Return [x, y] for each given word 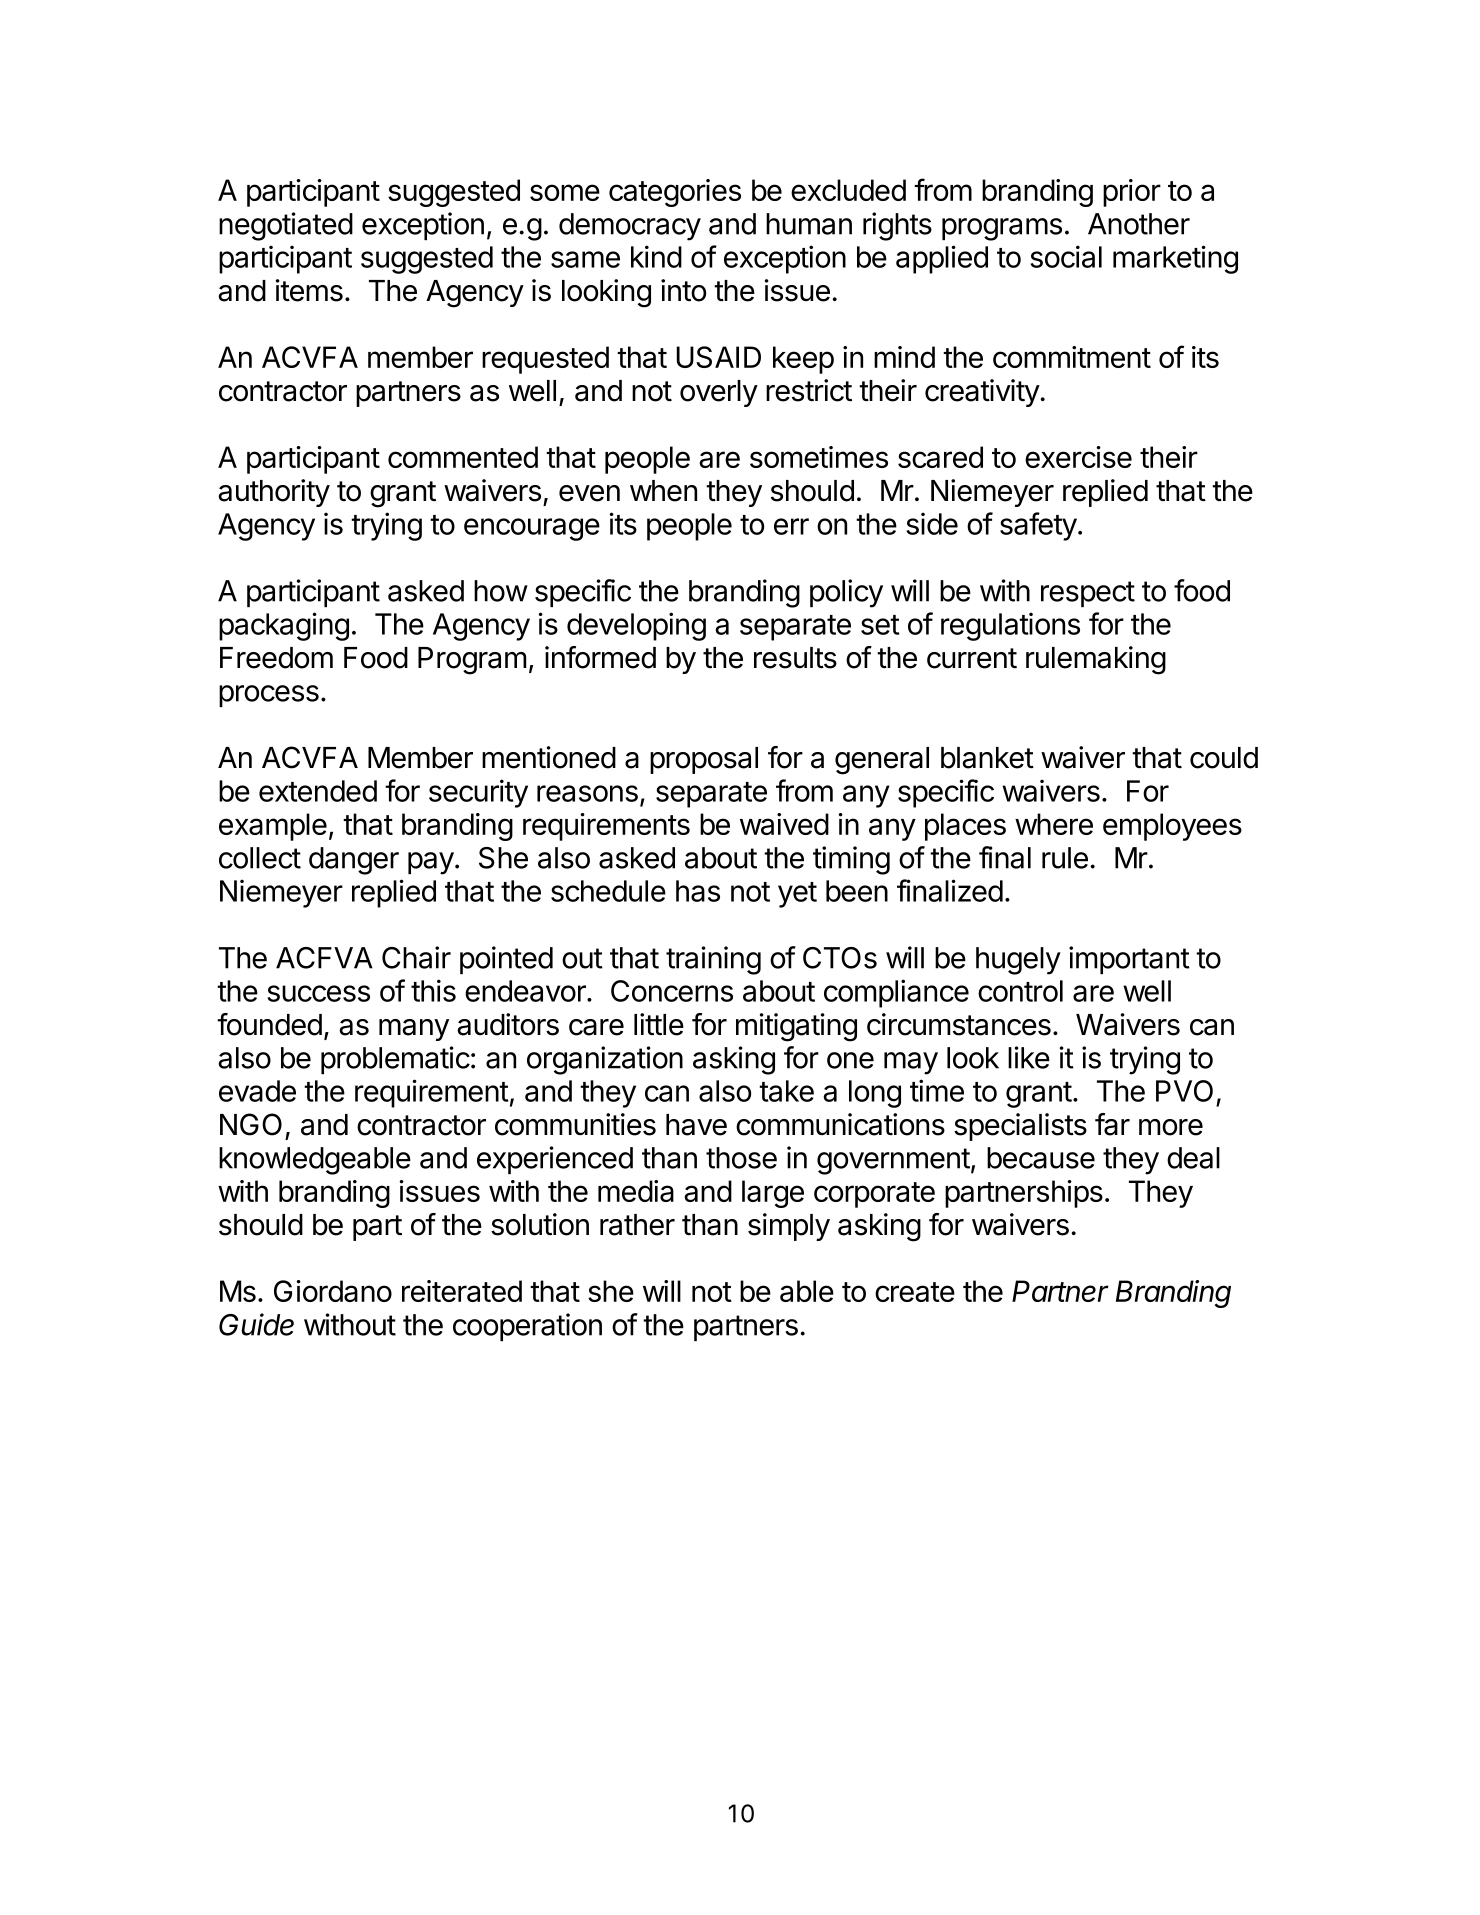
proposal [704, 760]
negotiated [286, 226]
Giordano [333, 1291]
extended [318, 791]
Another [1139, 224]
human [809, 224]
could [1224, 758]
